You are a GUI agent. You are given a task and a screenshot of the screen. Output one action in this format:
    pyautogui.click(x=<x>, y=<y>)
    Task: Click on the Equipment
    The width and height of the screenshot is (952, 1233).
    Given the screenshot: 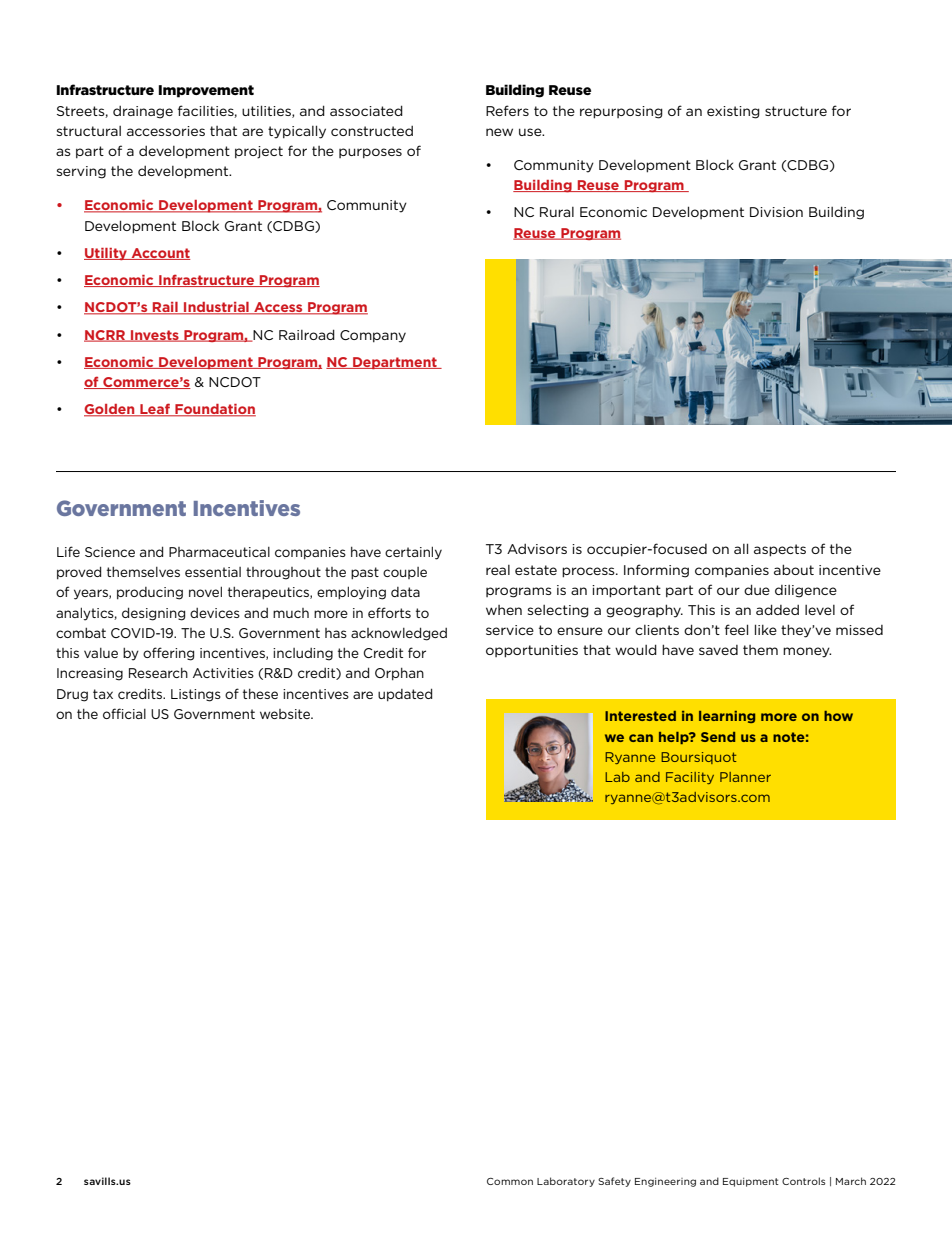 What is the action you would take?
    pyautogui.click(x=751, y=1182)
